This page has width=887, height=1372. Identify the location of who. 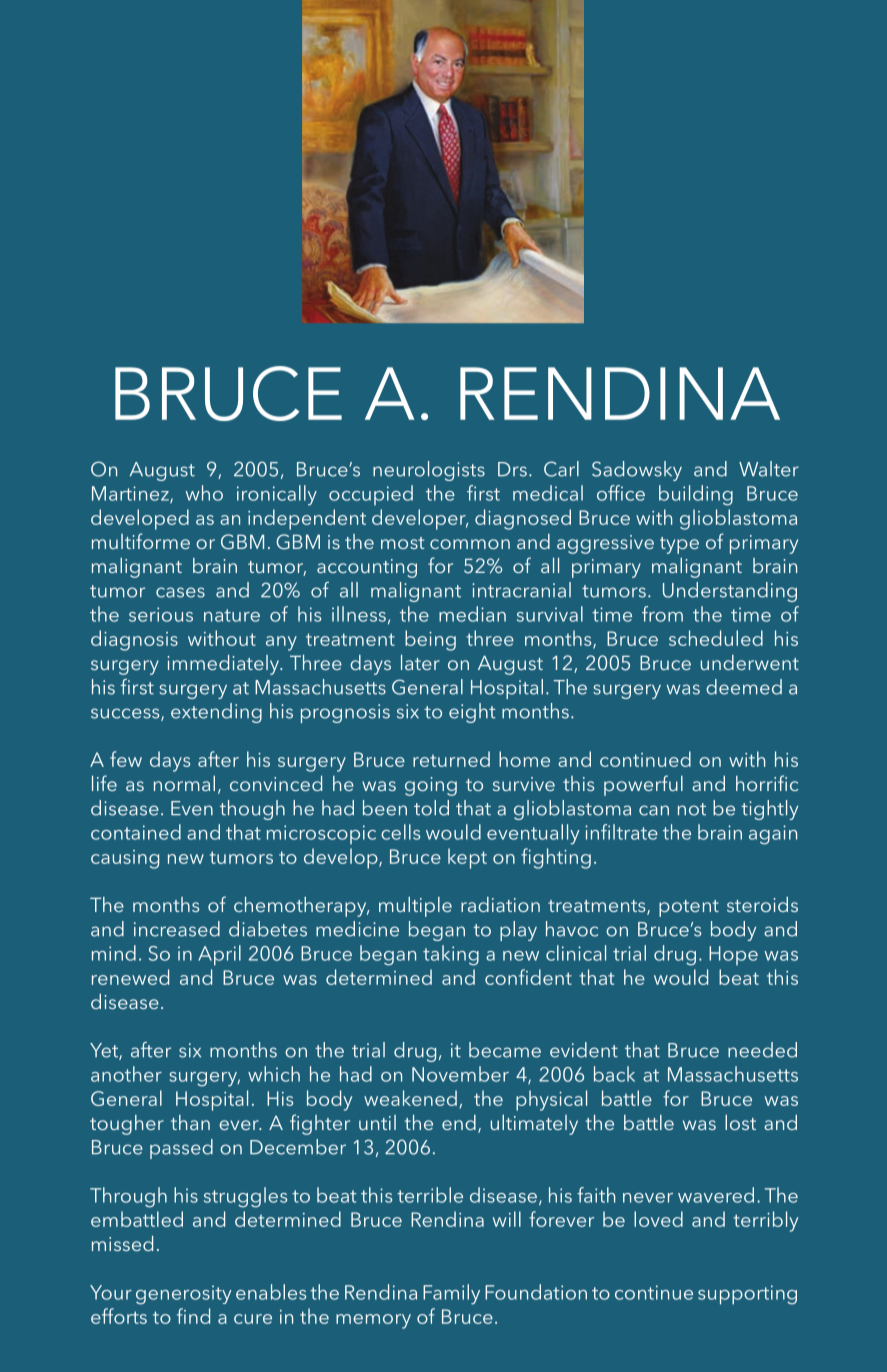
(204, 493).
